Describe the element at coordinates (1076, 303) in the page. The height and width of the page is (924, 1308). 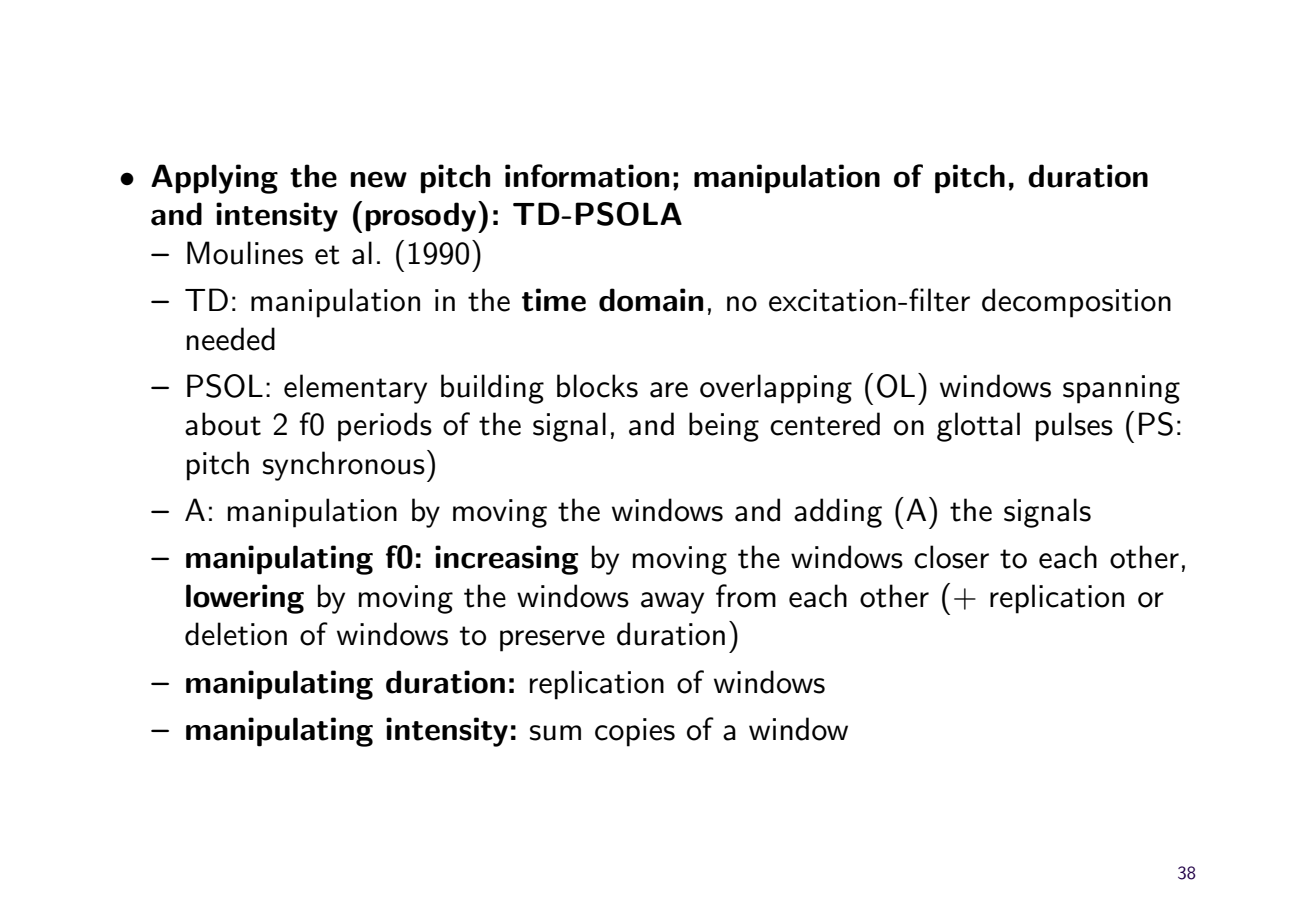
I see `decomposition` at that location.
